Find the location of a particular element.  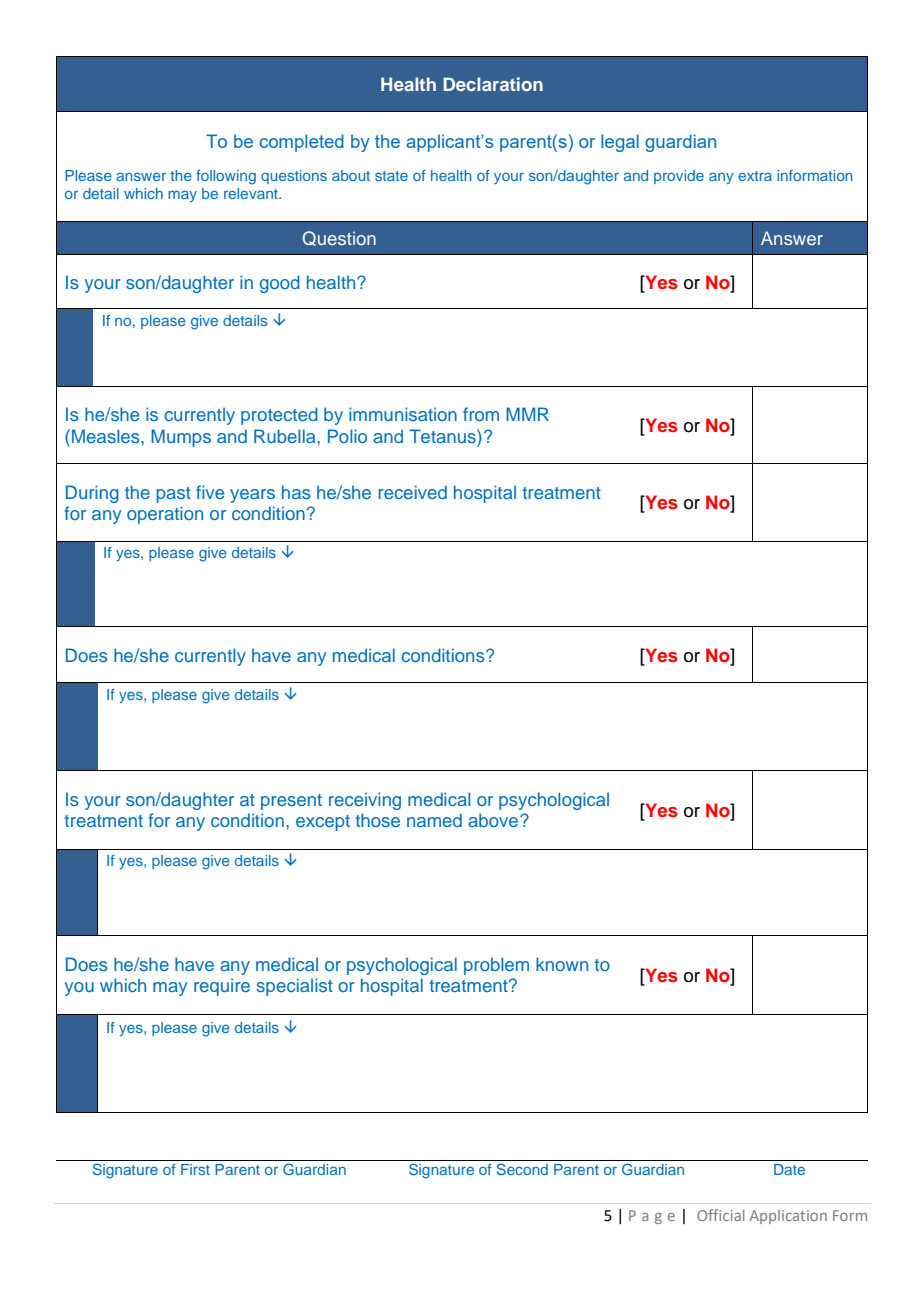

provide is located at coordinates (679, 177).
